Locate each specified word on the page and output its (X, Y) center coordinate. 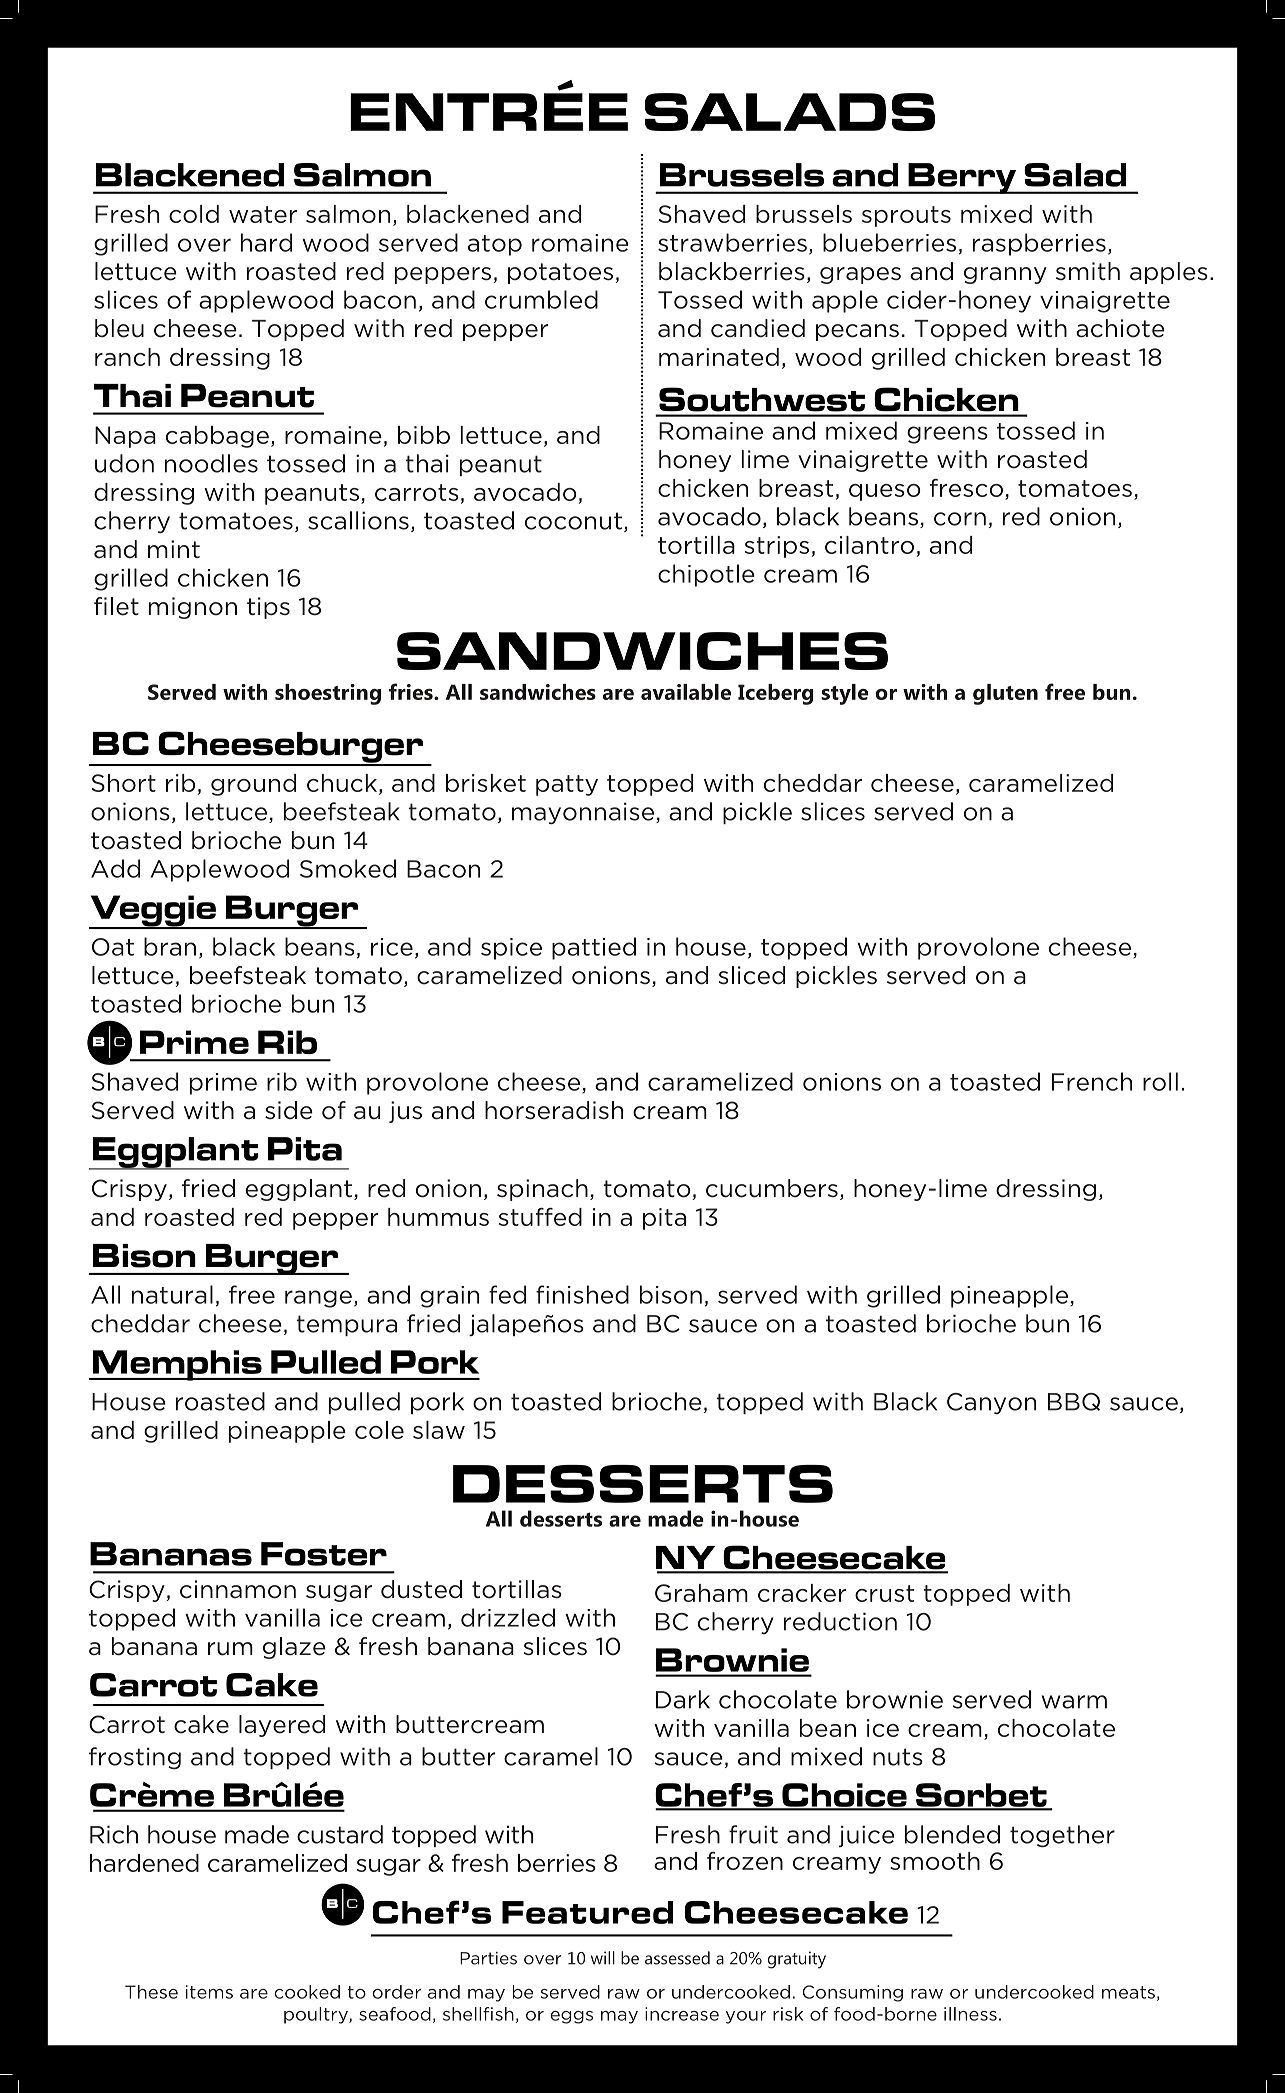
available (686, 692)
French (1092, 1081)
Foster (324, 1554)
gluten (1005, 694)
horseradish (554, 1110)
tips (268, 608)
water (263, 214)
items (209, 1992)
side (289, 1110)
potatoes (560, 273)
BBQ (1074, 1402)
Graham (701, 1593)
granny (1005, 275)
